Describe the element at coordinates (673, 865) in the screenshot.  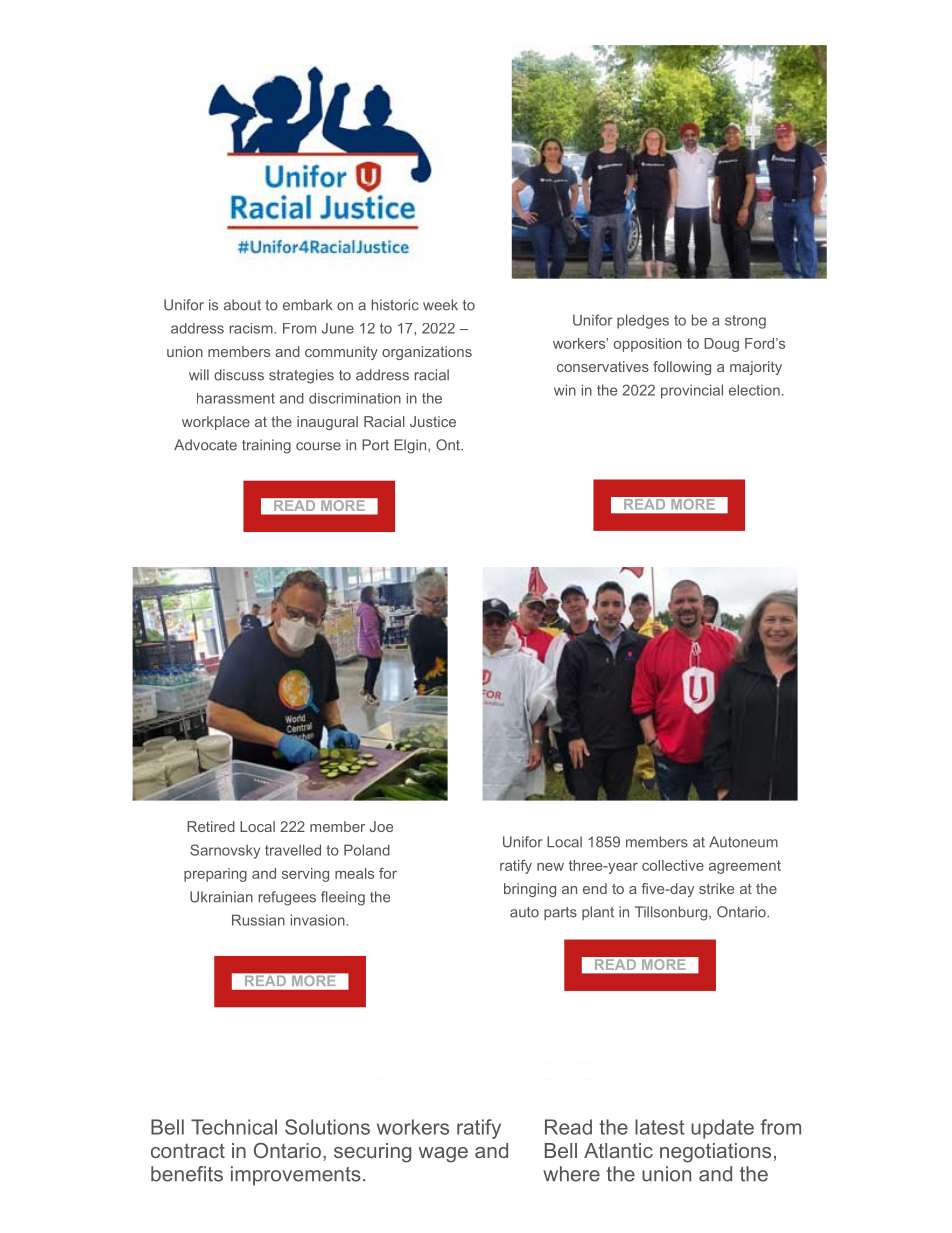
I see `collective` at that location.
